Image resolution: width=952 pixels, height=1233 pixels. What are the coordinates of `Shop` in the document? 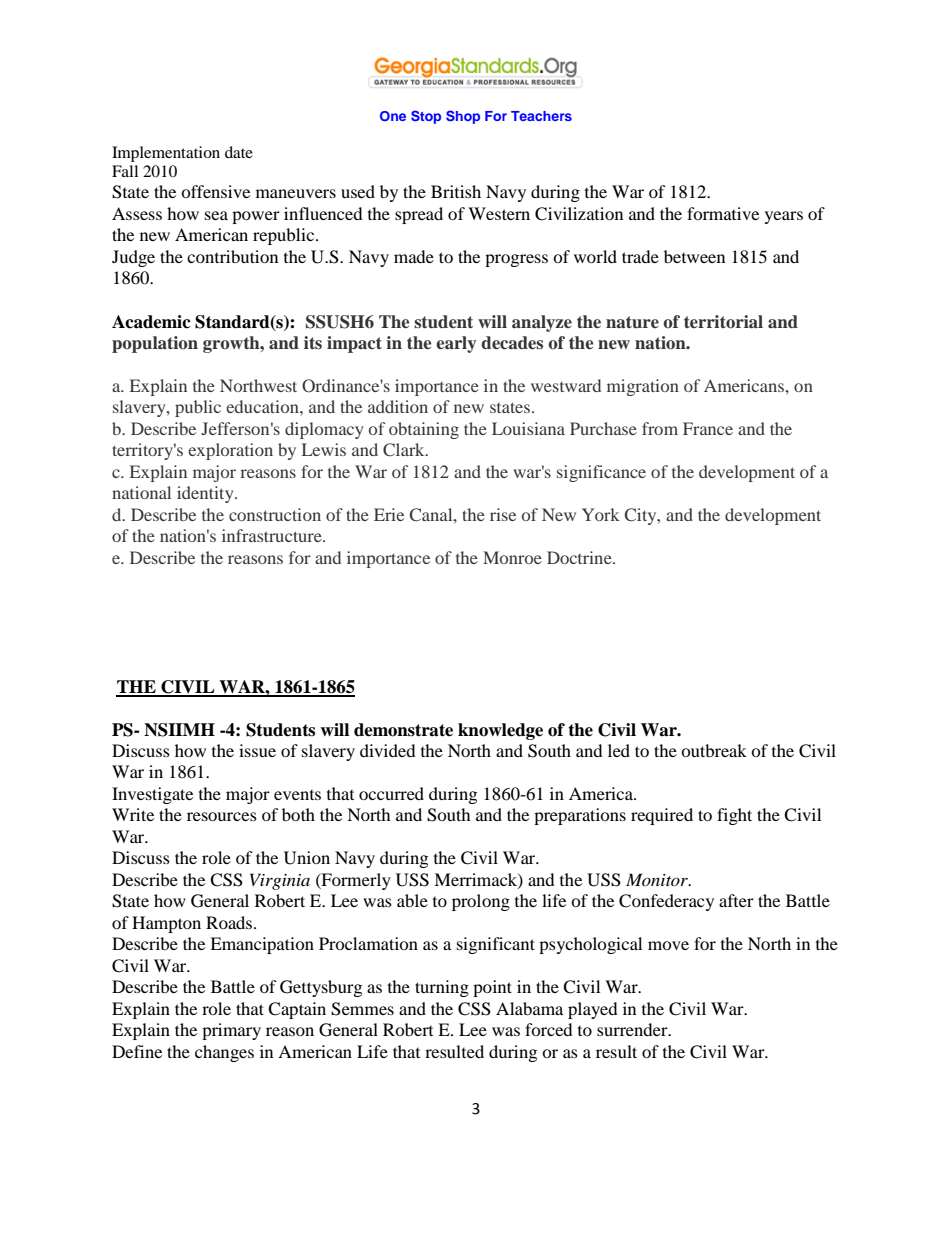 It's located at (463, 117).
